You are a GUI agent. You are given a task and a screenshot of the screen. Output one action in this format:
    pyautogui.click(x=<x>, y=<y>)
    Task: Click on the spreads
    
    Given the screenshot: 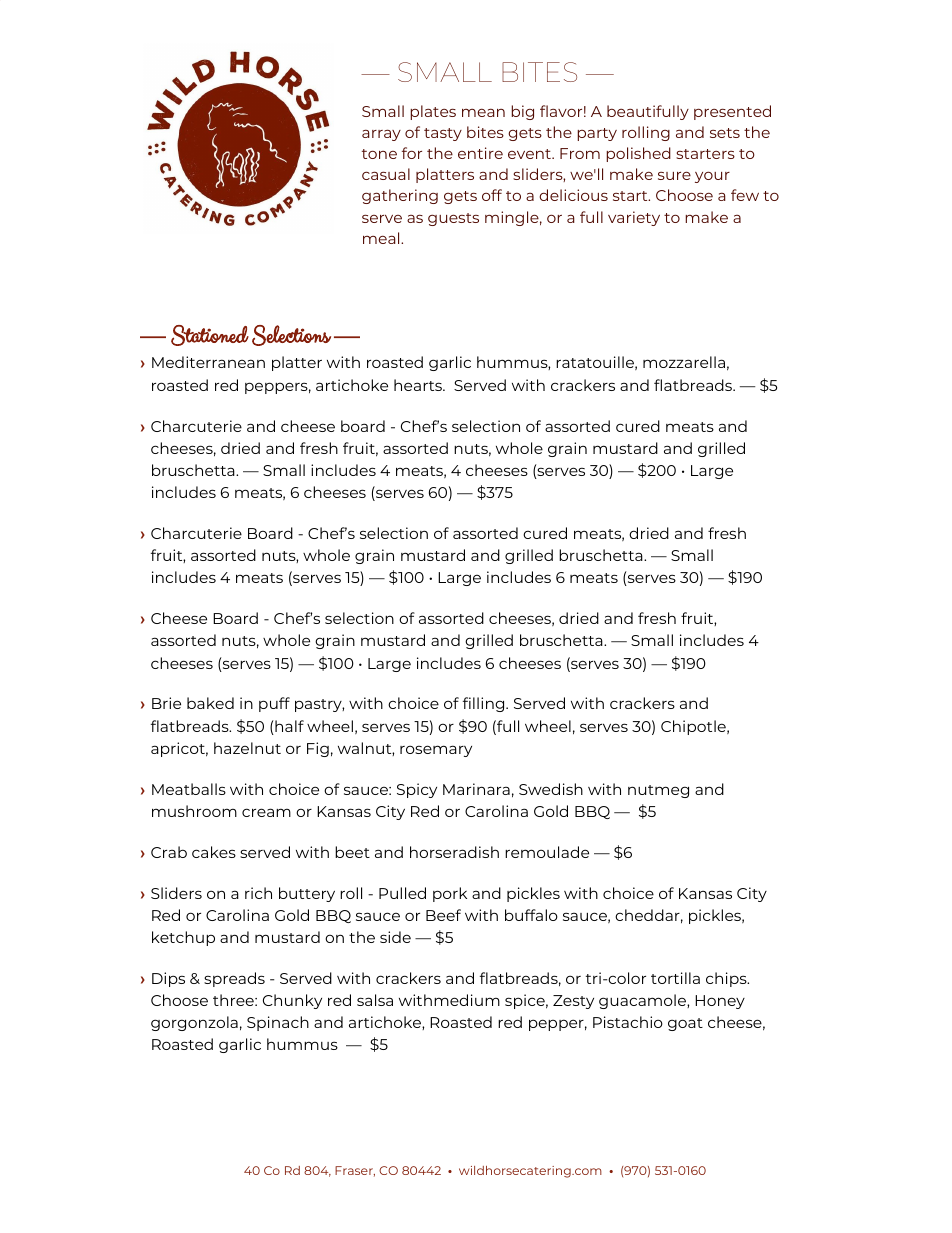 What is the action you would take?
    pyautogui.click(x=234, y=979)
